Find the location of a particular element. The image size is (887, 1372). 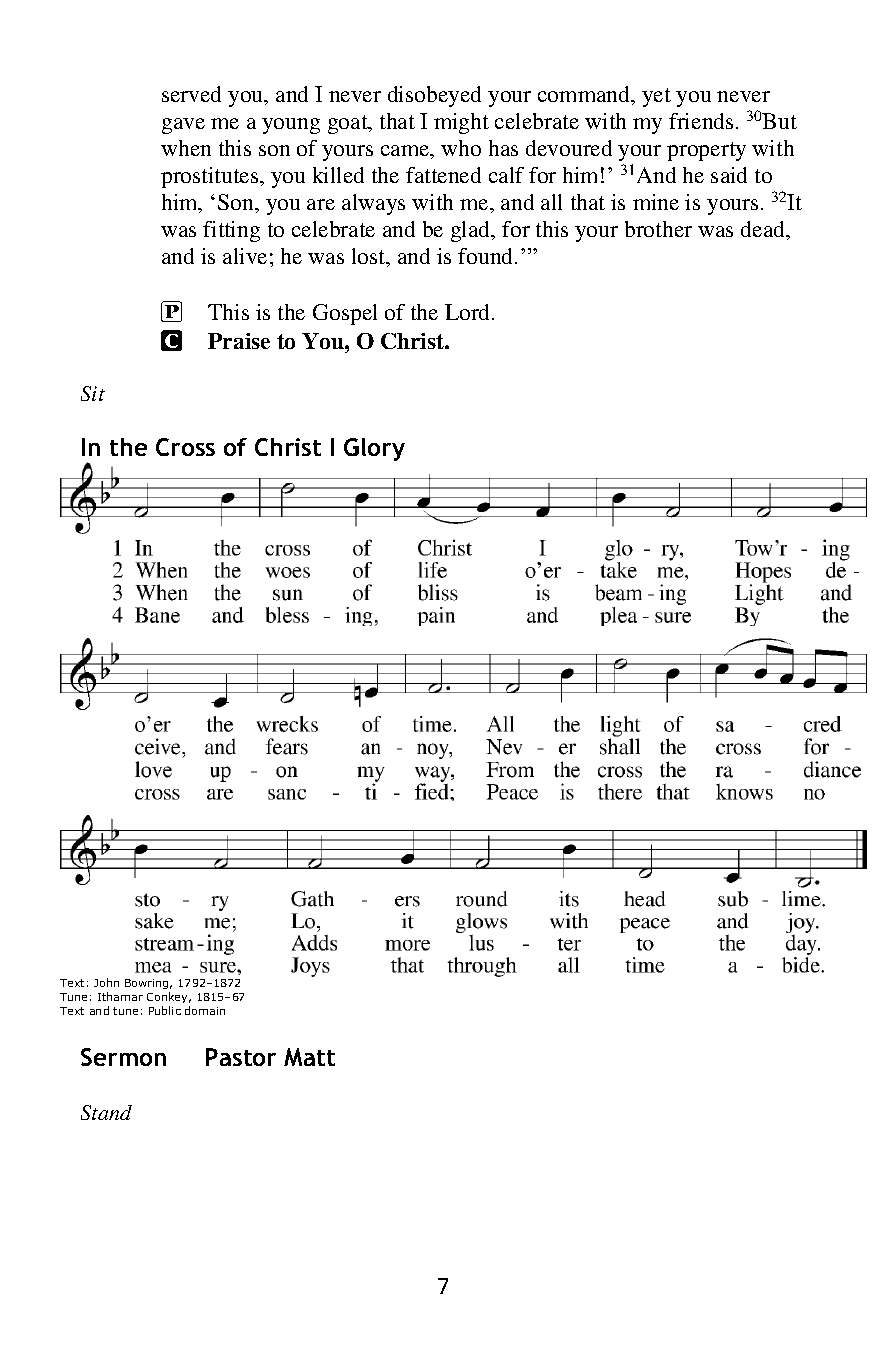

Glory is located at coordinates (374, 449).
